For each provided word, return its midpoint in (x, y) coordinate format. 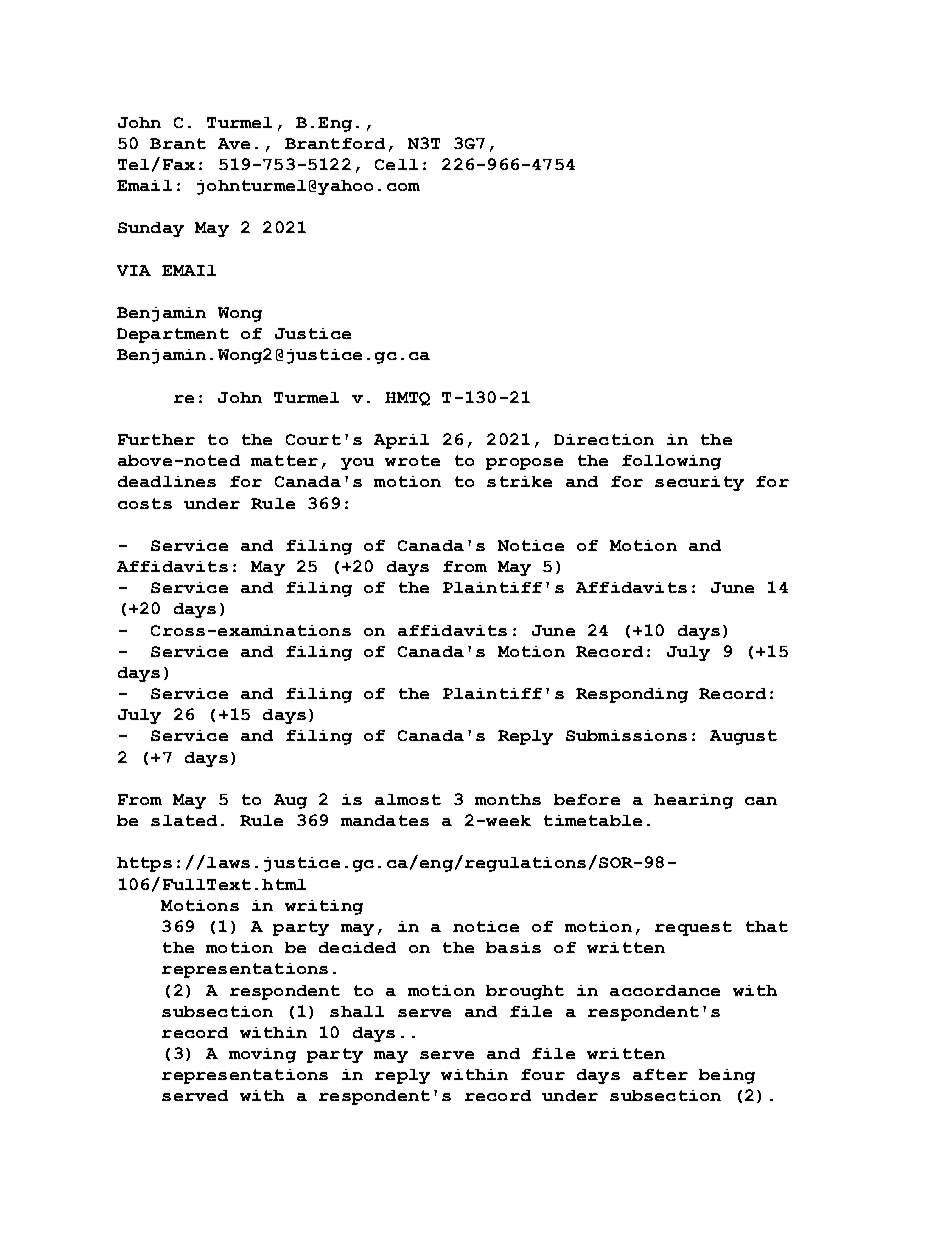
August (743, 737)
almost (408, 799)
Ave (234, 143)
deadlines (167, 481)
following (671, 462)
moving (262, 1055)
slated (184, 820)
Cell (396, 164)
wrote (412, 460)
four (543, 1074)
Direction (604, 439)
